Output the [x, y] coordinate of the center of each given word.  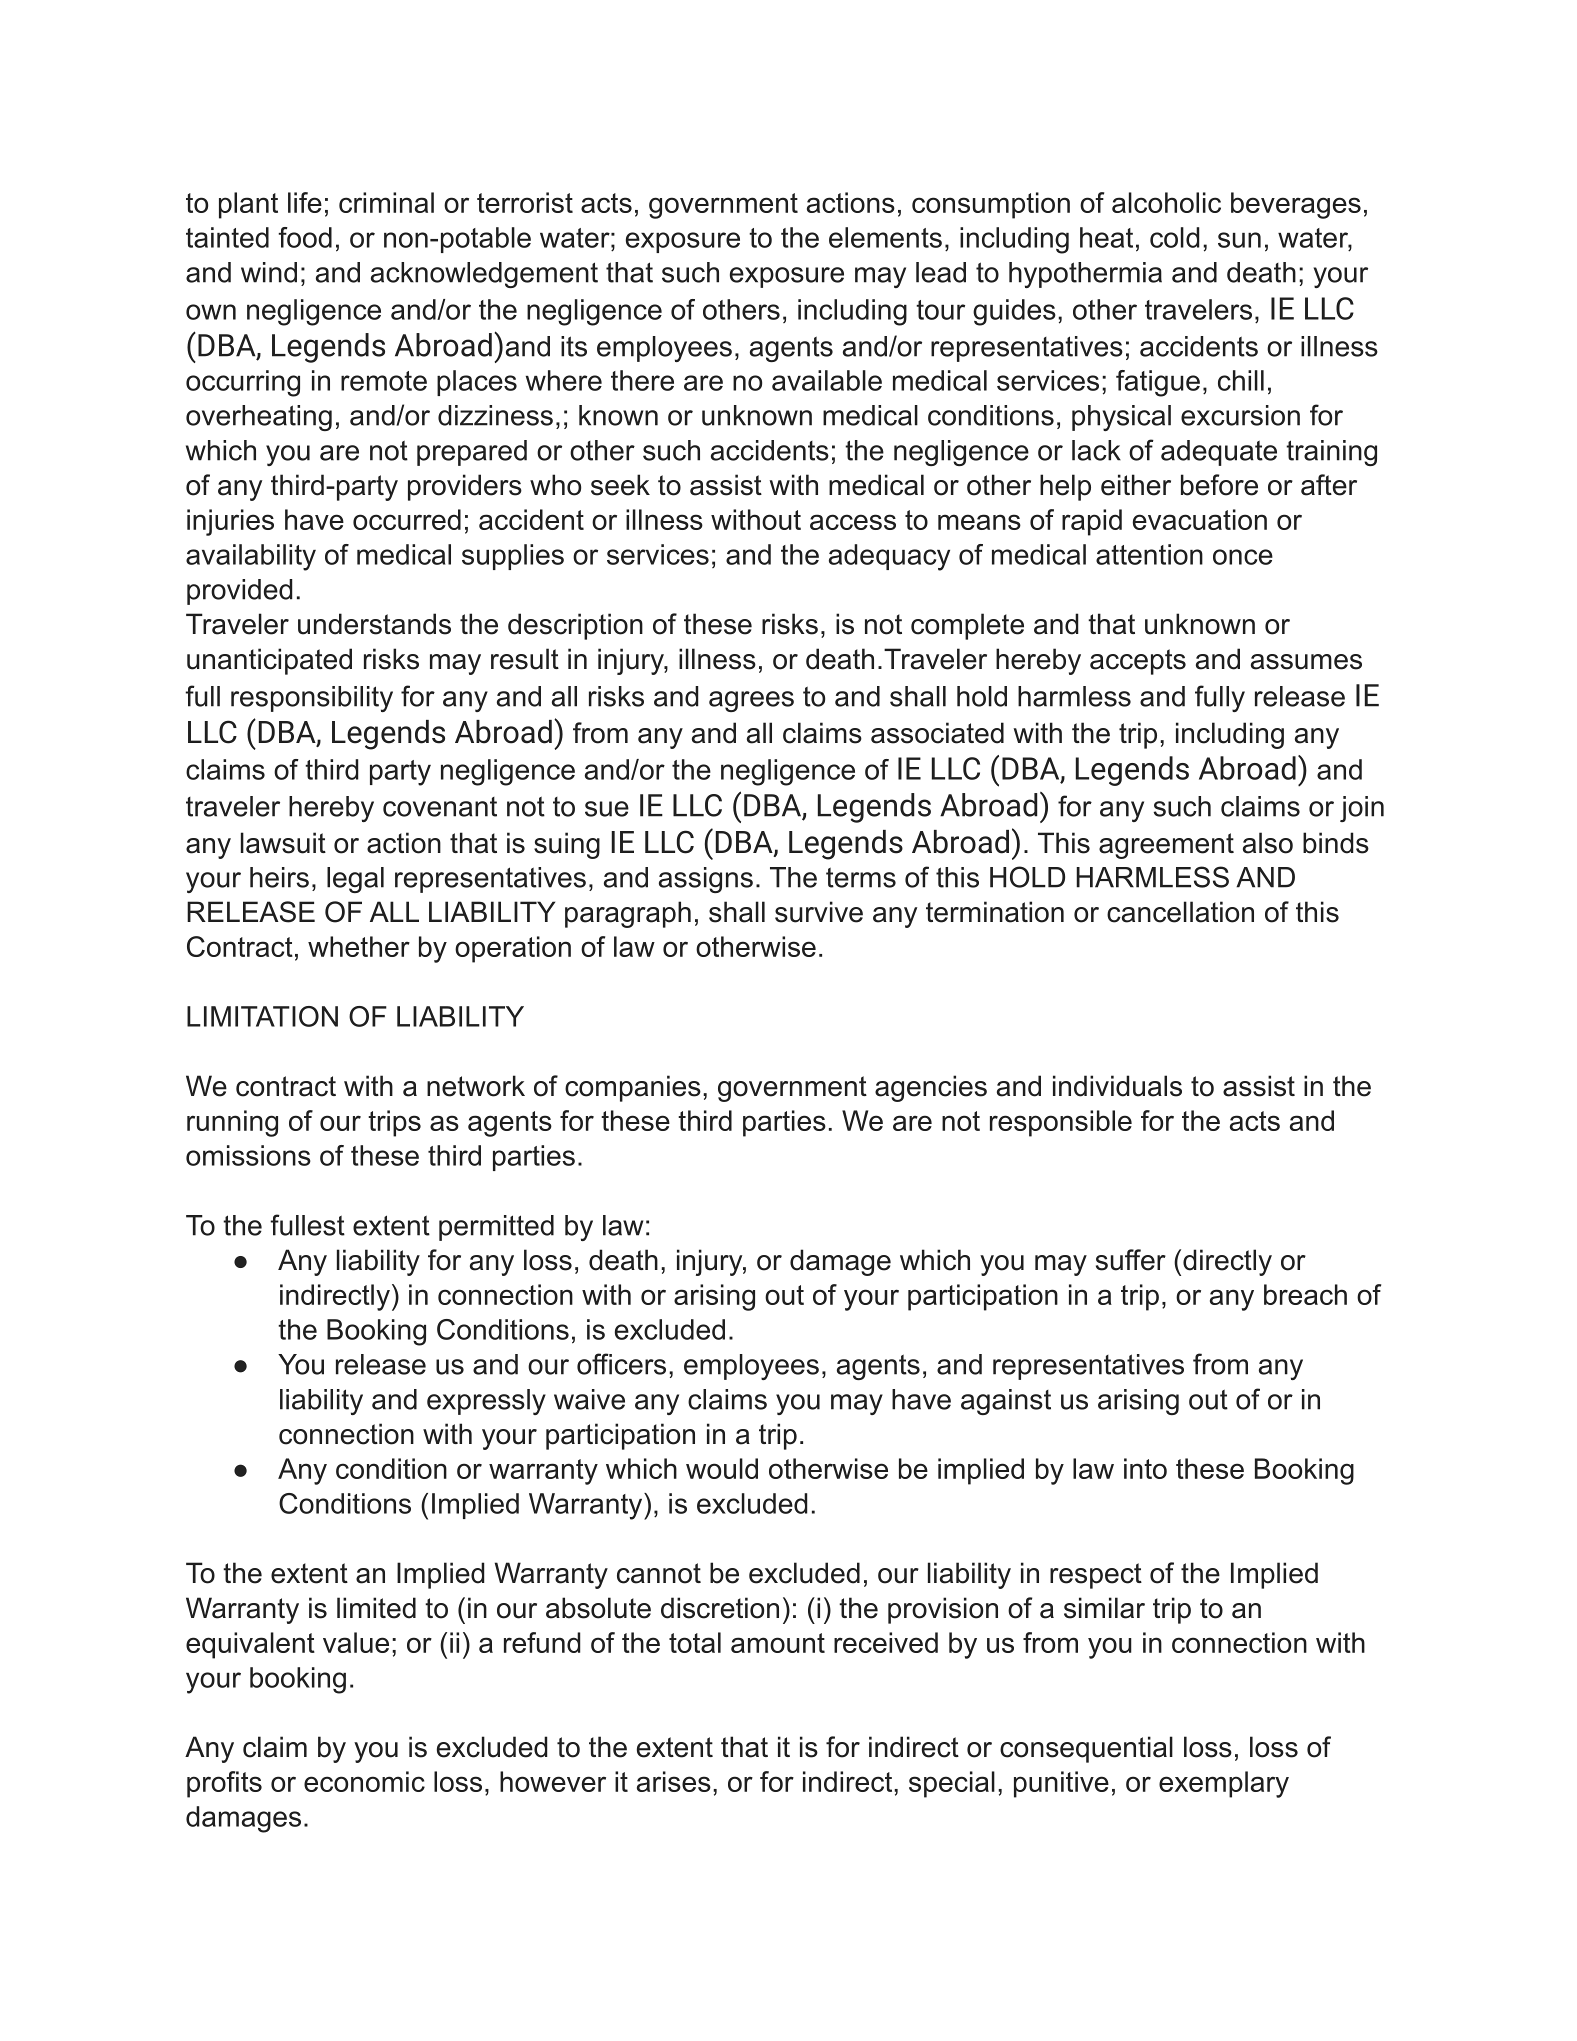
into [1145, 1468]
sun [1239, 240]
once [1243, 557]
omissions [248, 1155]
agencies [931, 1088]
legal [355, 880]
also [1268, 843]
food [305, 237]
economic [364, 1781]
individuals [1117, 1086]
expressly [486, 1402]
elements [885, 237]
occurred [407, 519]
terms [861, 877]
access [853, 522]
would [722, 1468]
